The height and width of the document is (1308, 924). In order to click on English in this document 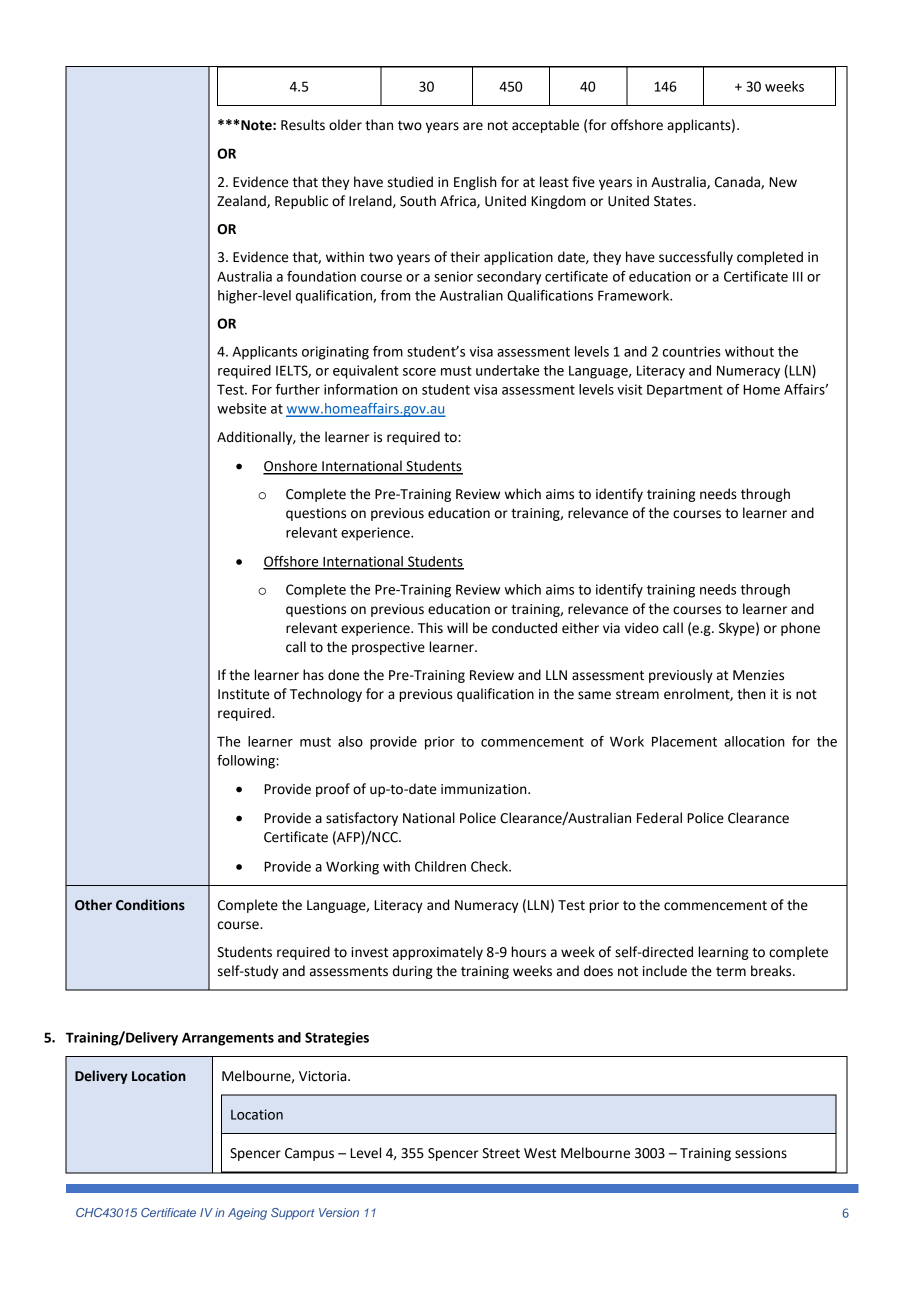, I will do `click(475, 183)`.
